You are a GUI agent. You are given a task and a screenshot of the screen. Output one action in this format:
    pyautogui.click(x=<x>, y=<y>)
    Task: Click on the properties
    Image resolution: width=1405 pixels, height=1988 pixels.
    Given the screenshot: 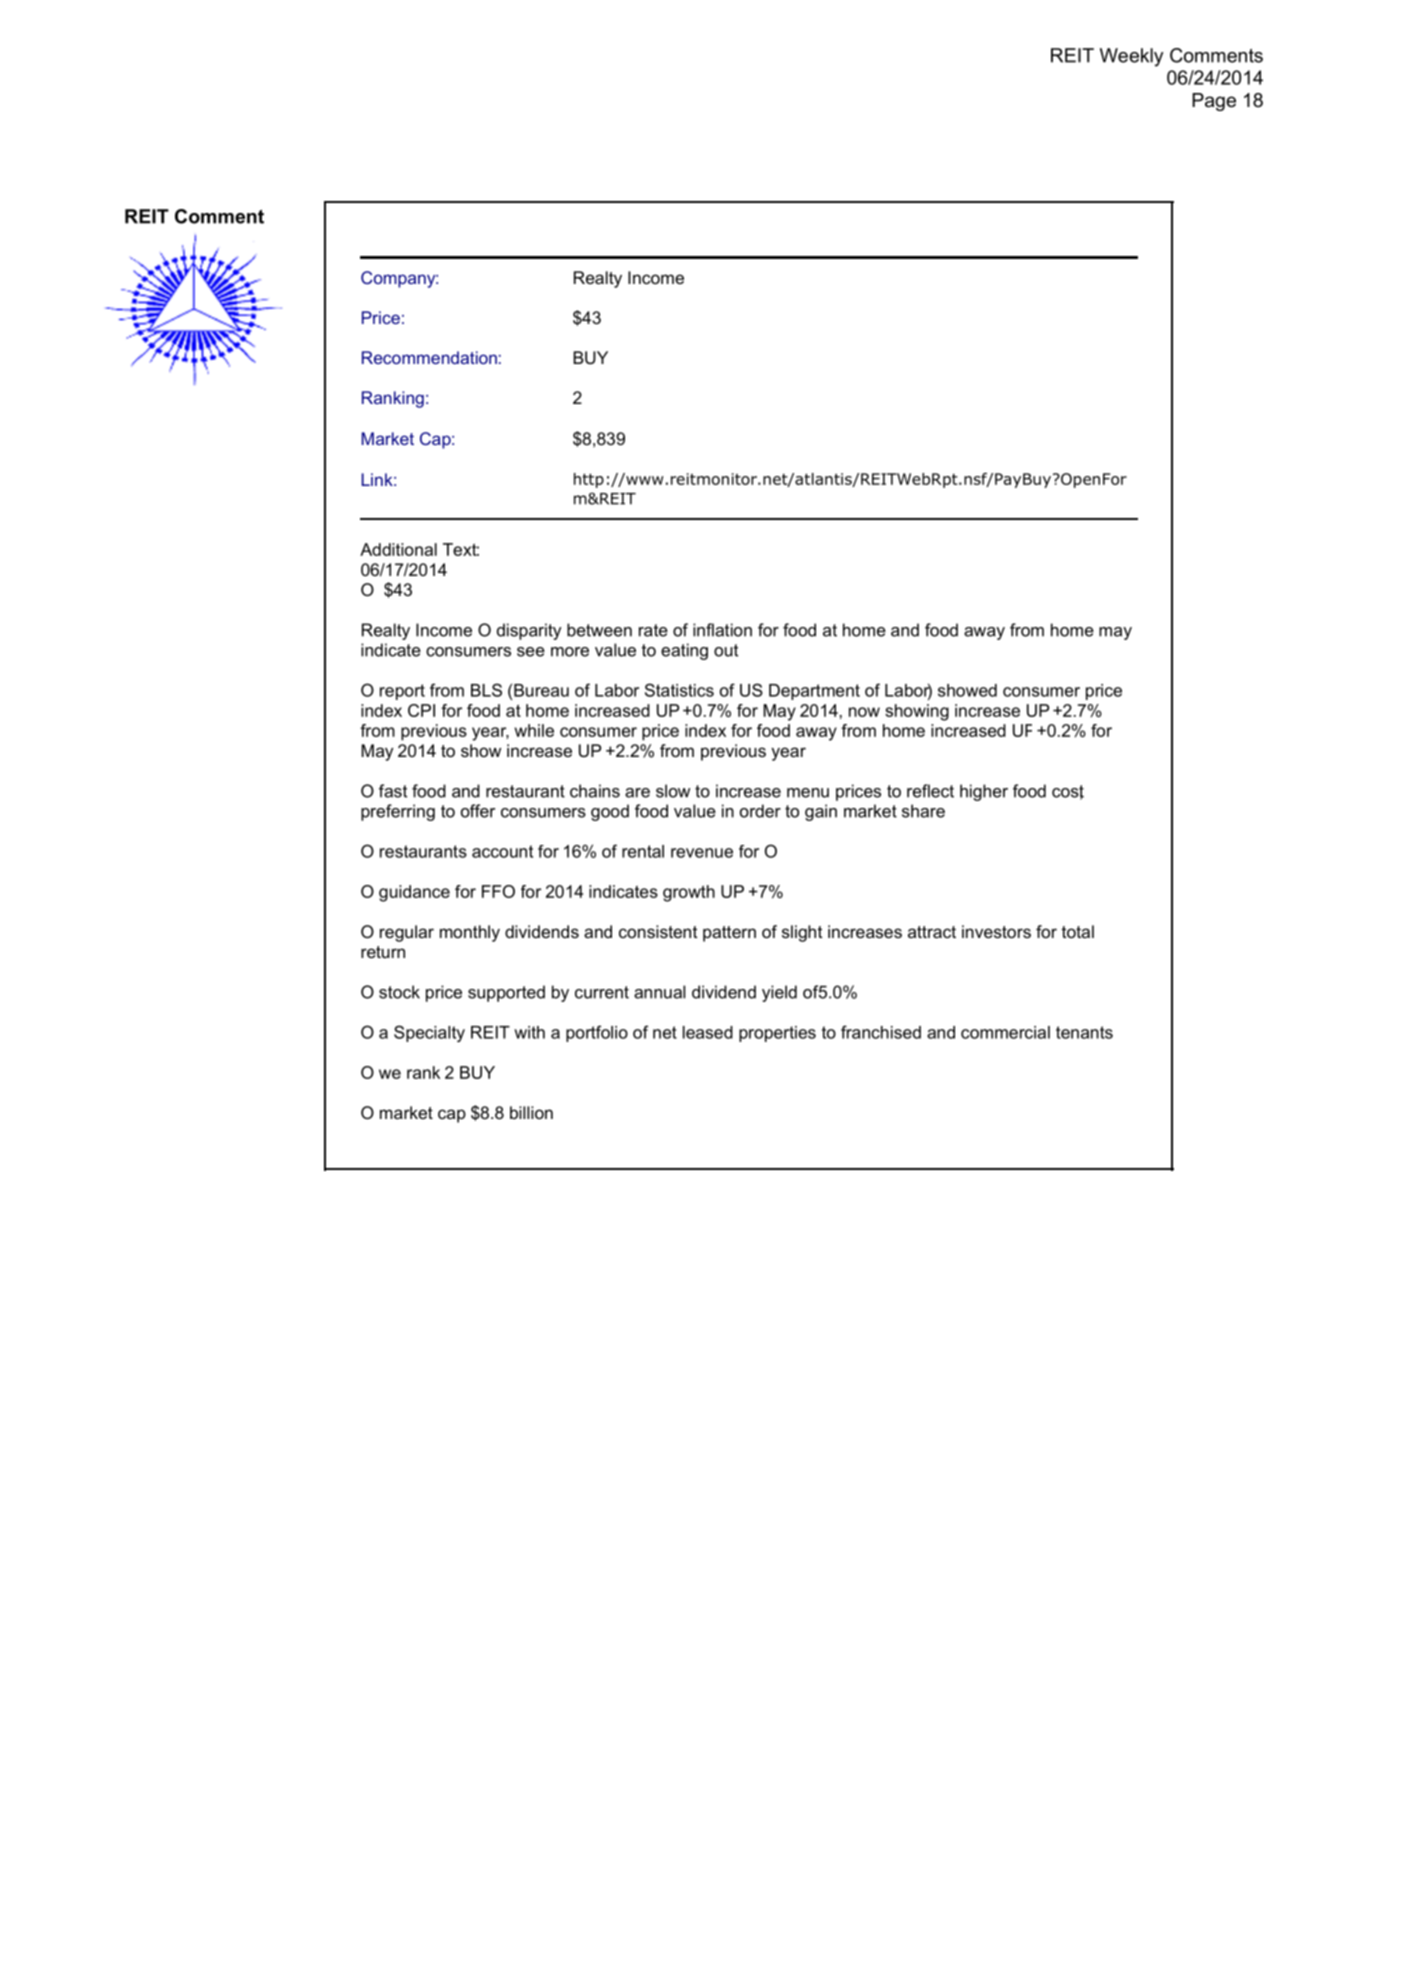 What is the action you would take?
    pyautogui.click(x=777, y=1034)
